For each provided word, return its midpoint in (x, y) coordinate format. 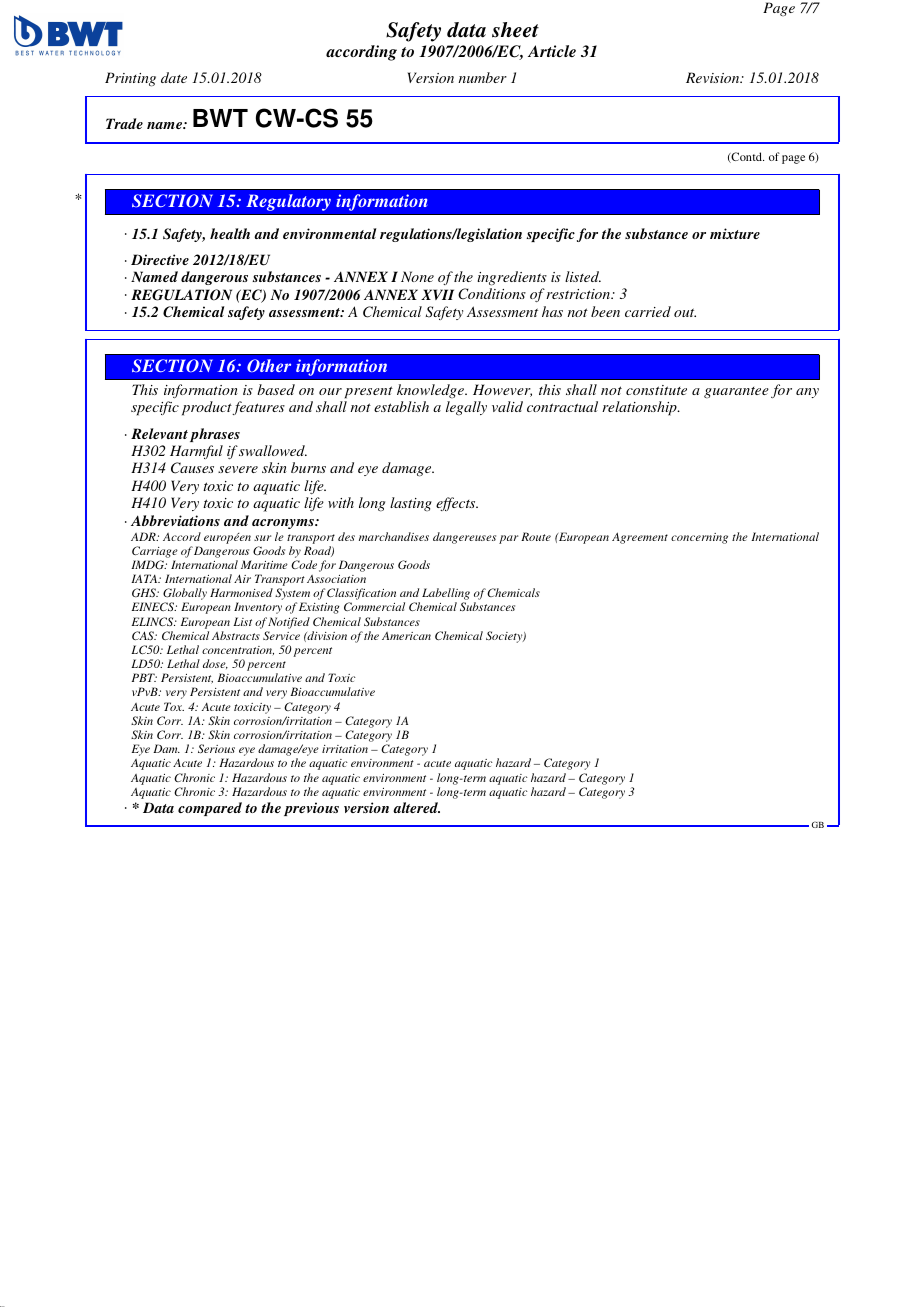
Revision (714, 77)
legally (466, 408)
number (482, 77)
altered (416, 807)
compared (210, 809)
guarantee (736, 392)
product (207, 408)
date (174, 77)
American (406, 636)
